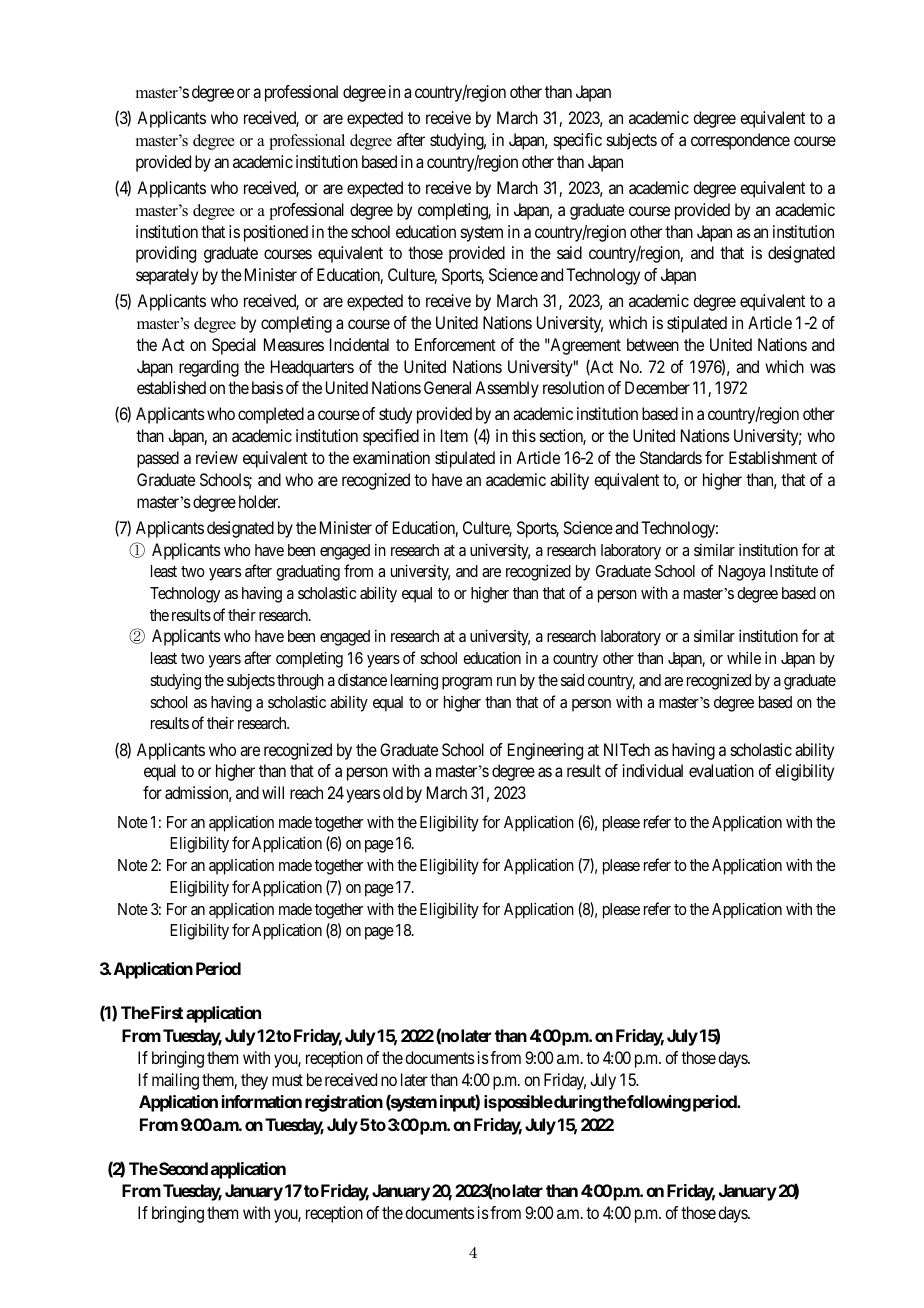 The image size is (924, 1308). What do you see at coordinates (254, 1081) in the screenshot?
I see `they` at bounding box center [254, 1081].
